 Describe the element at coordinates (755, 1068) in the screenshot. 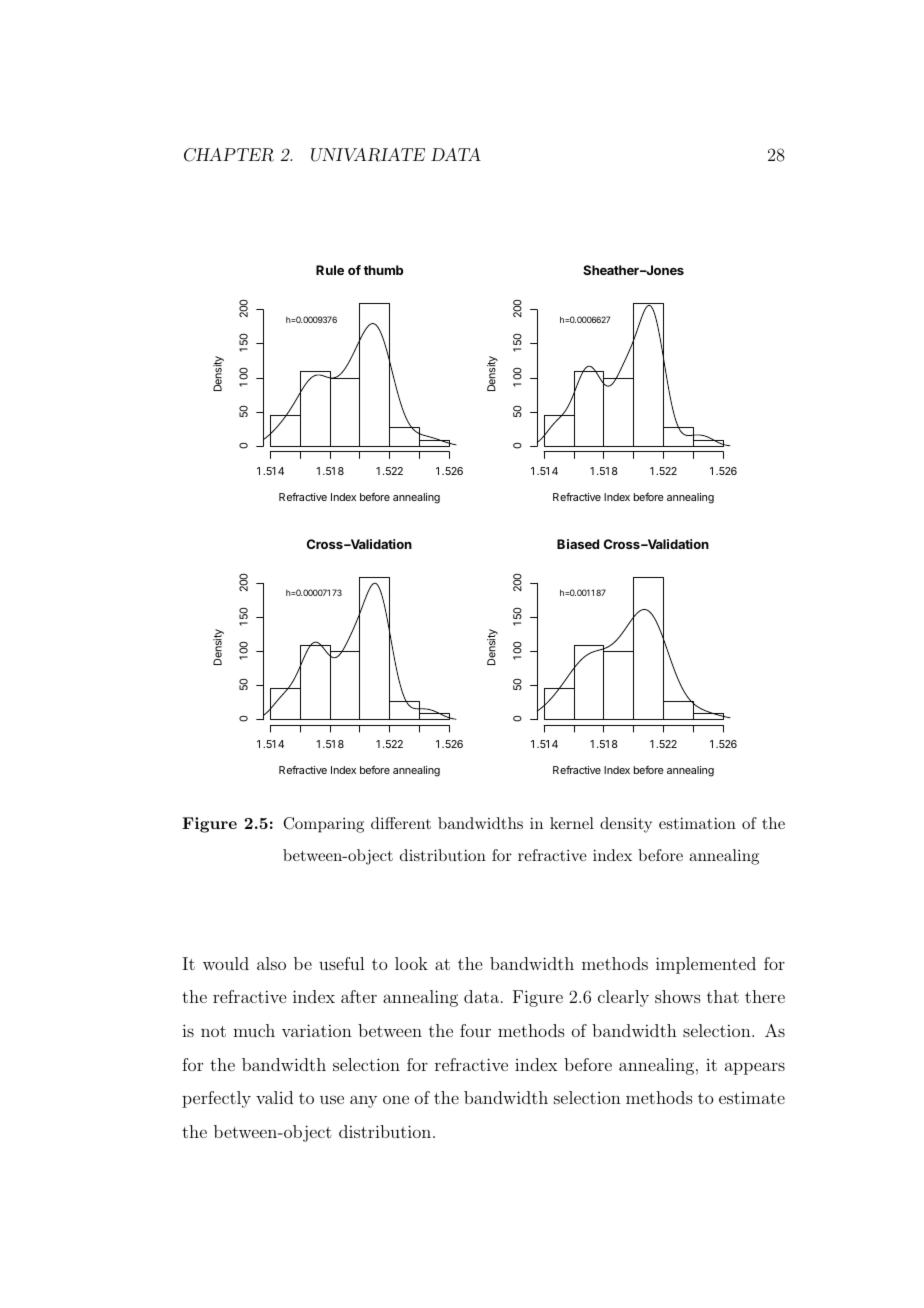

I see `appears` at that location.
